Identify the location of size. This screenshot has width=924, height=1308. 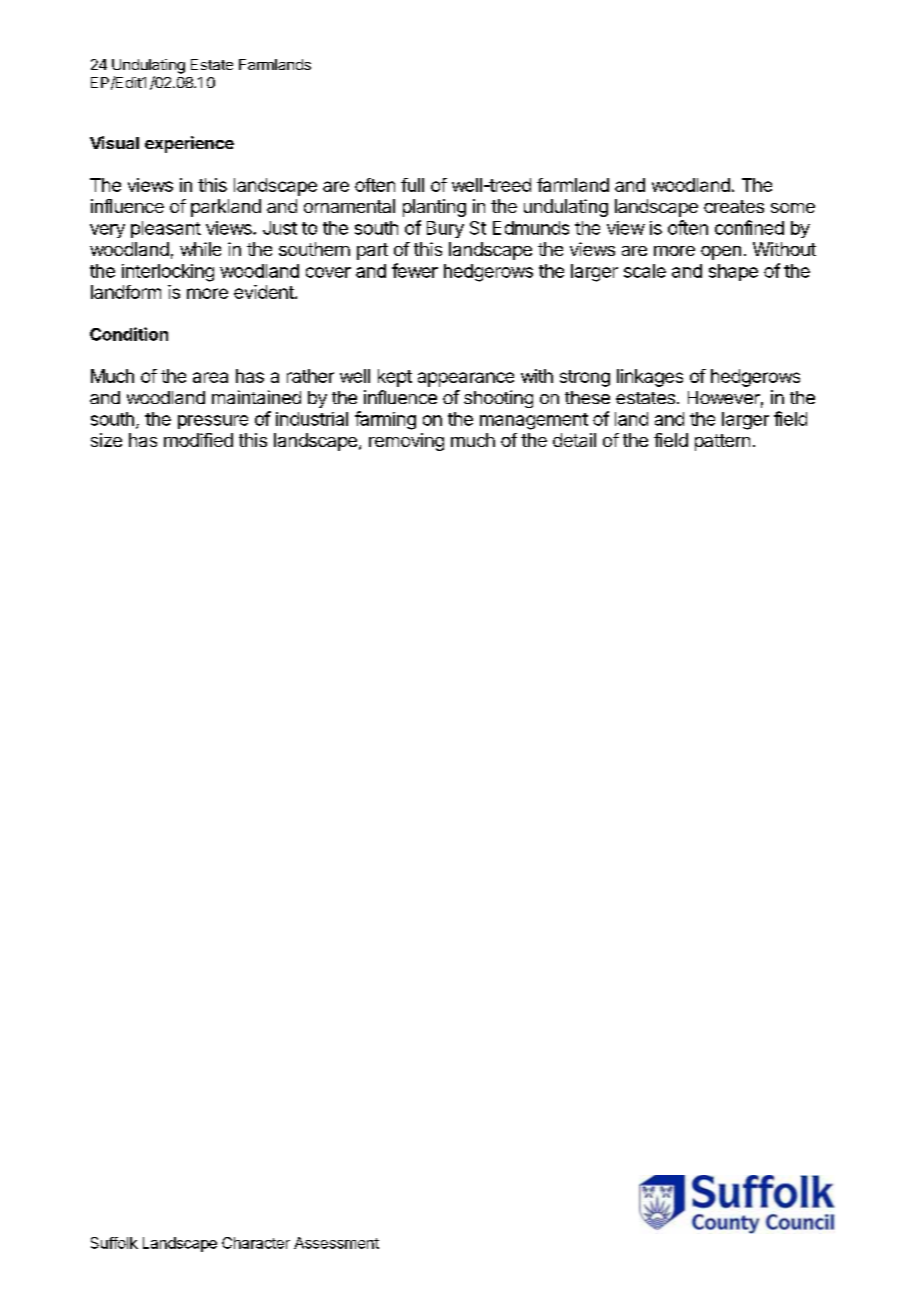
(106, 440).
